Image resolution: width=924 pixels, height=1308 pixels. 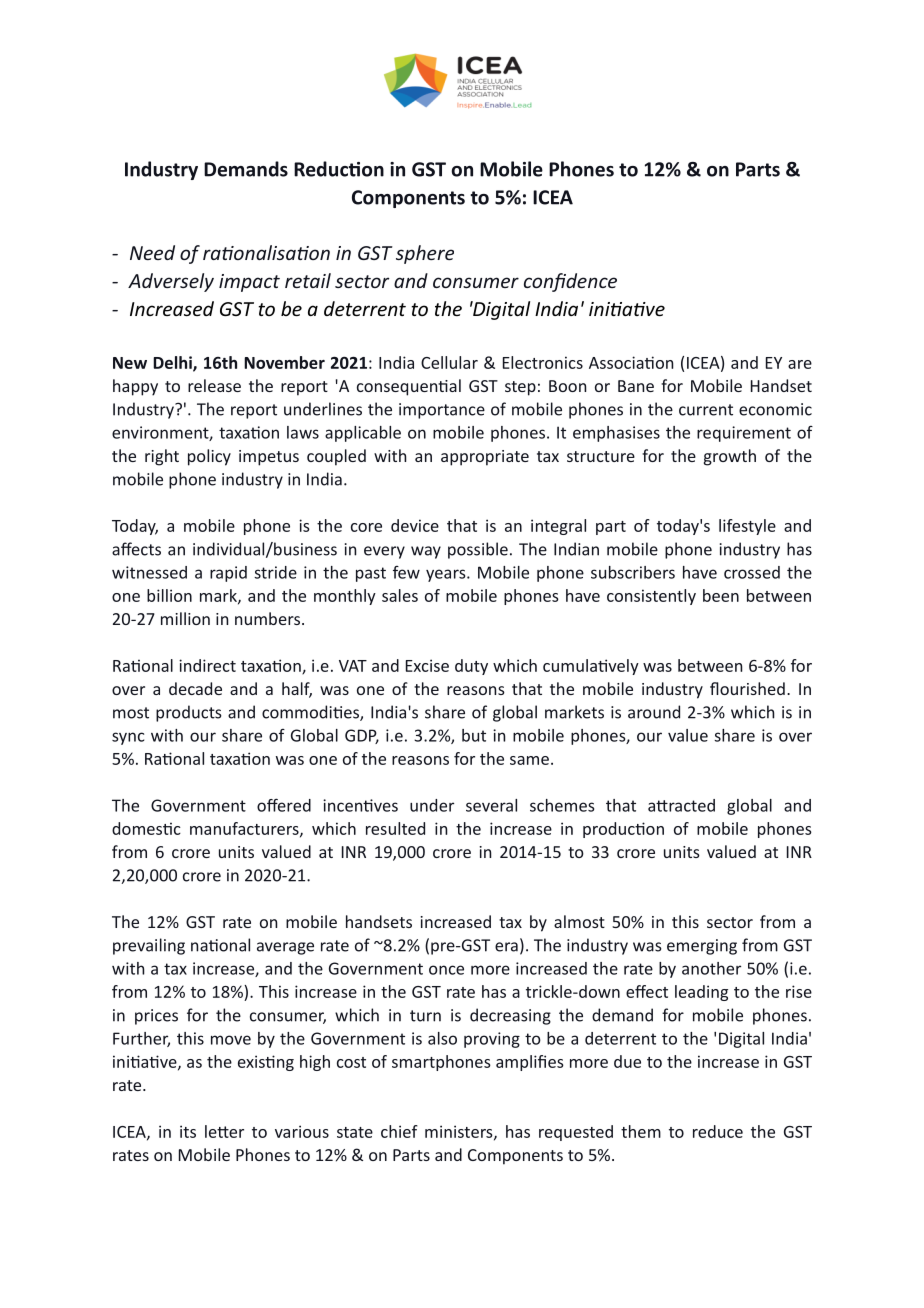 I want to click on around, so click(x=654, y=712).
